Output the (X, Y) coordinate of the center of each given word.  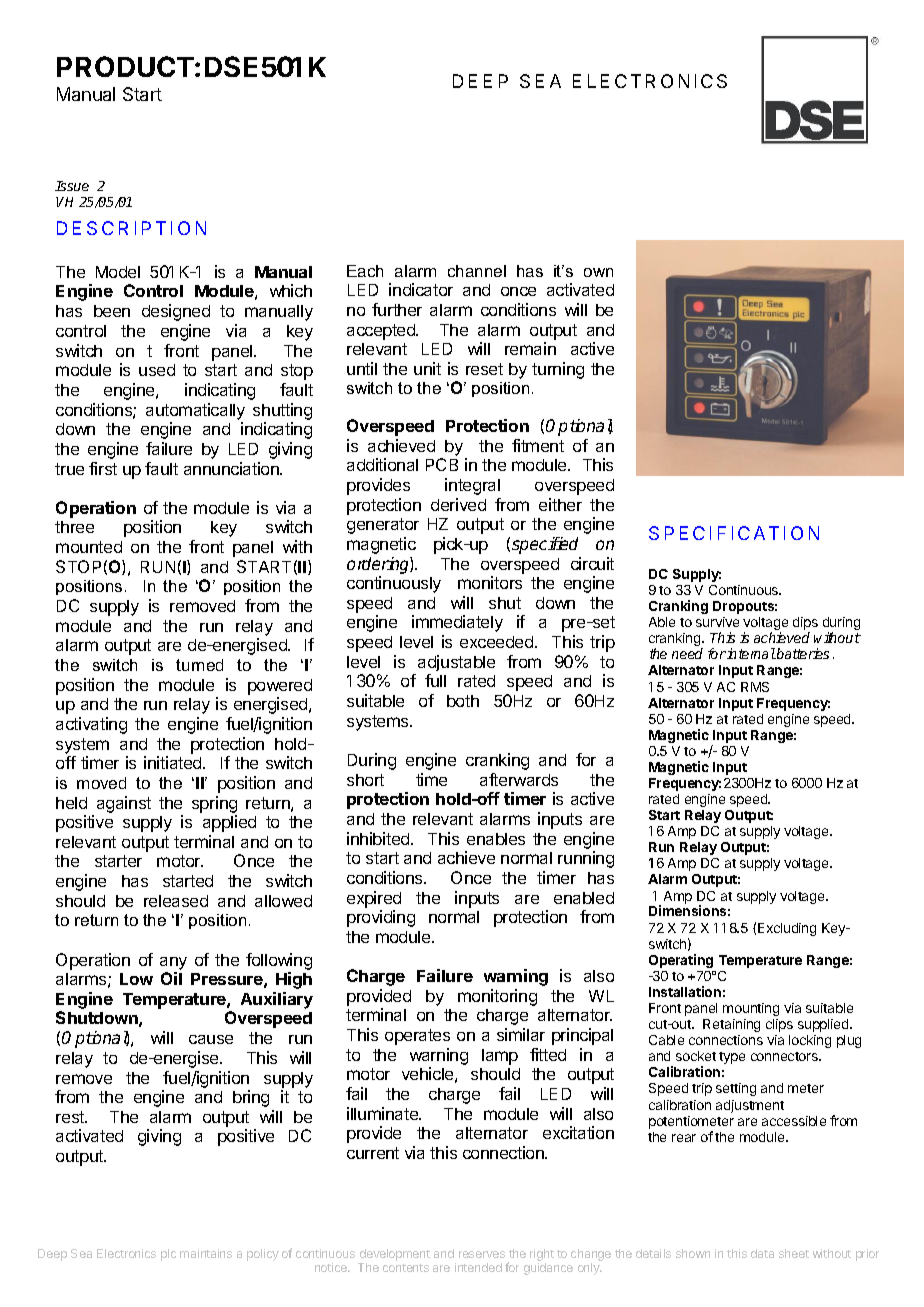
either (560, 504)
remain (530, 348)
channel (477, 271)
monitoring (497, 997)
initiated (174, 762)
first (103, 468)
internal (751, 653)
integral (472, 486)
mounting (751, 1009)
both (463, 701)
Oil (171, 978)
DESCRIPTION (131, 228)
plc (168, 1255)
